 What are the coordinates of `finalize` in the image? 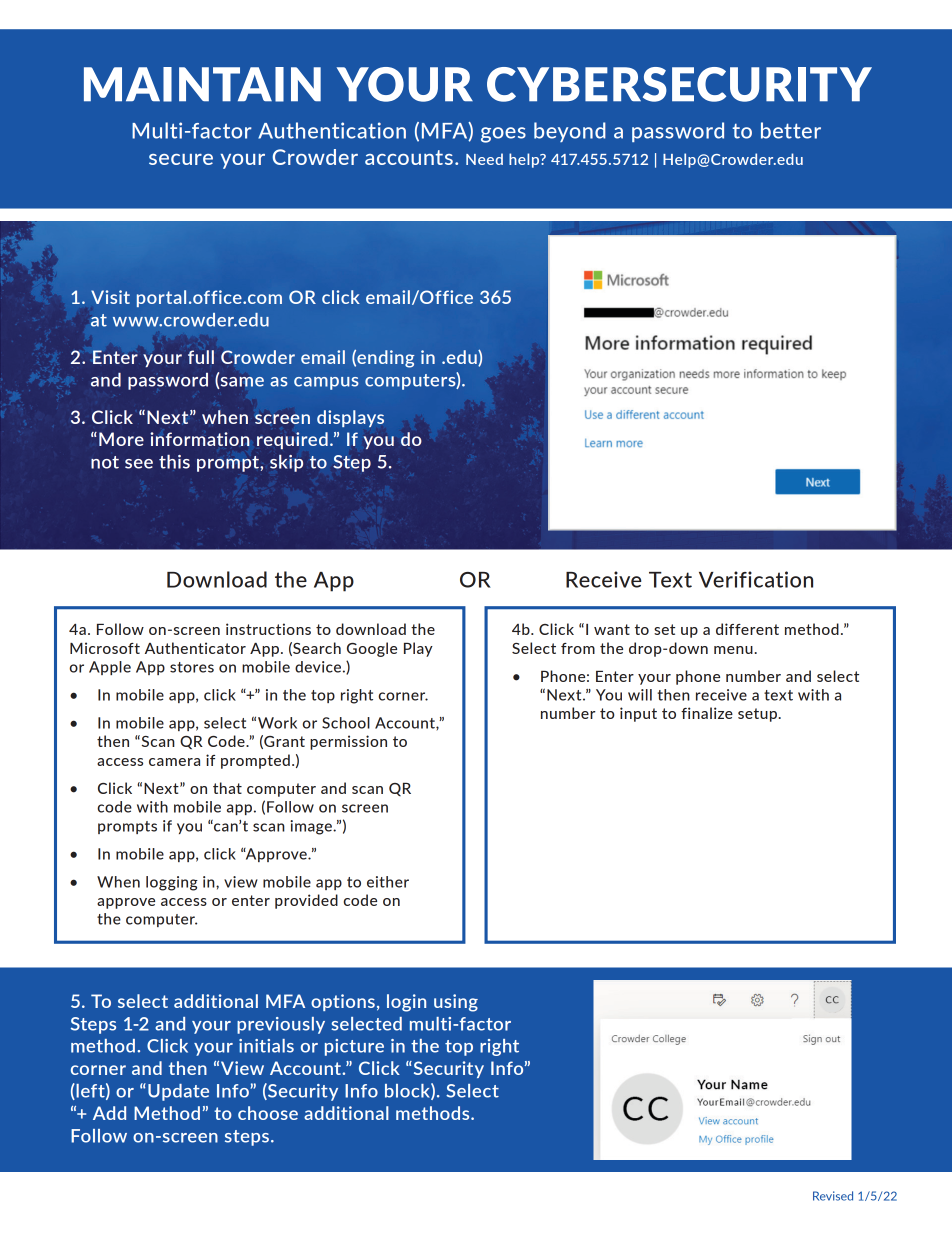 It's located at (707, 713).
